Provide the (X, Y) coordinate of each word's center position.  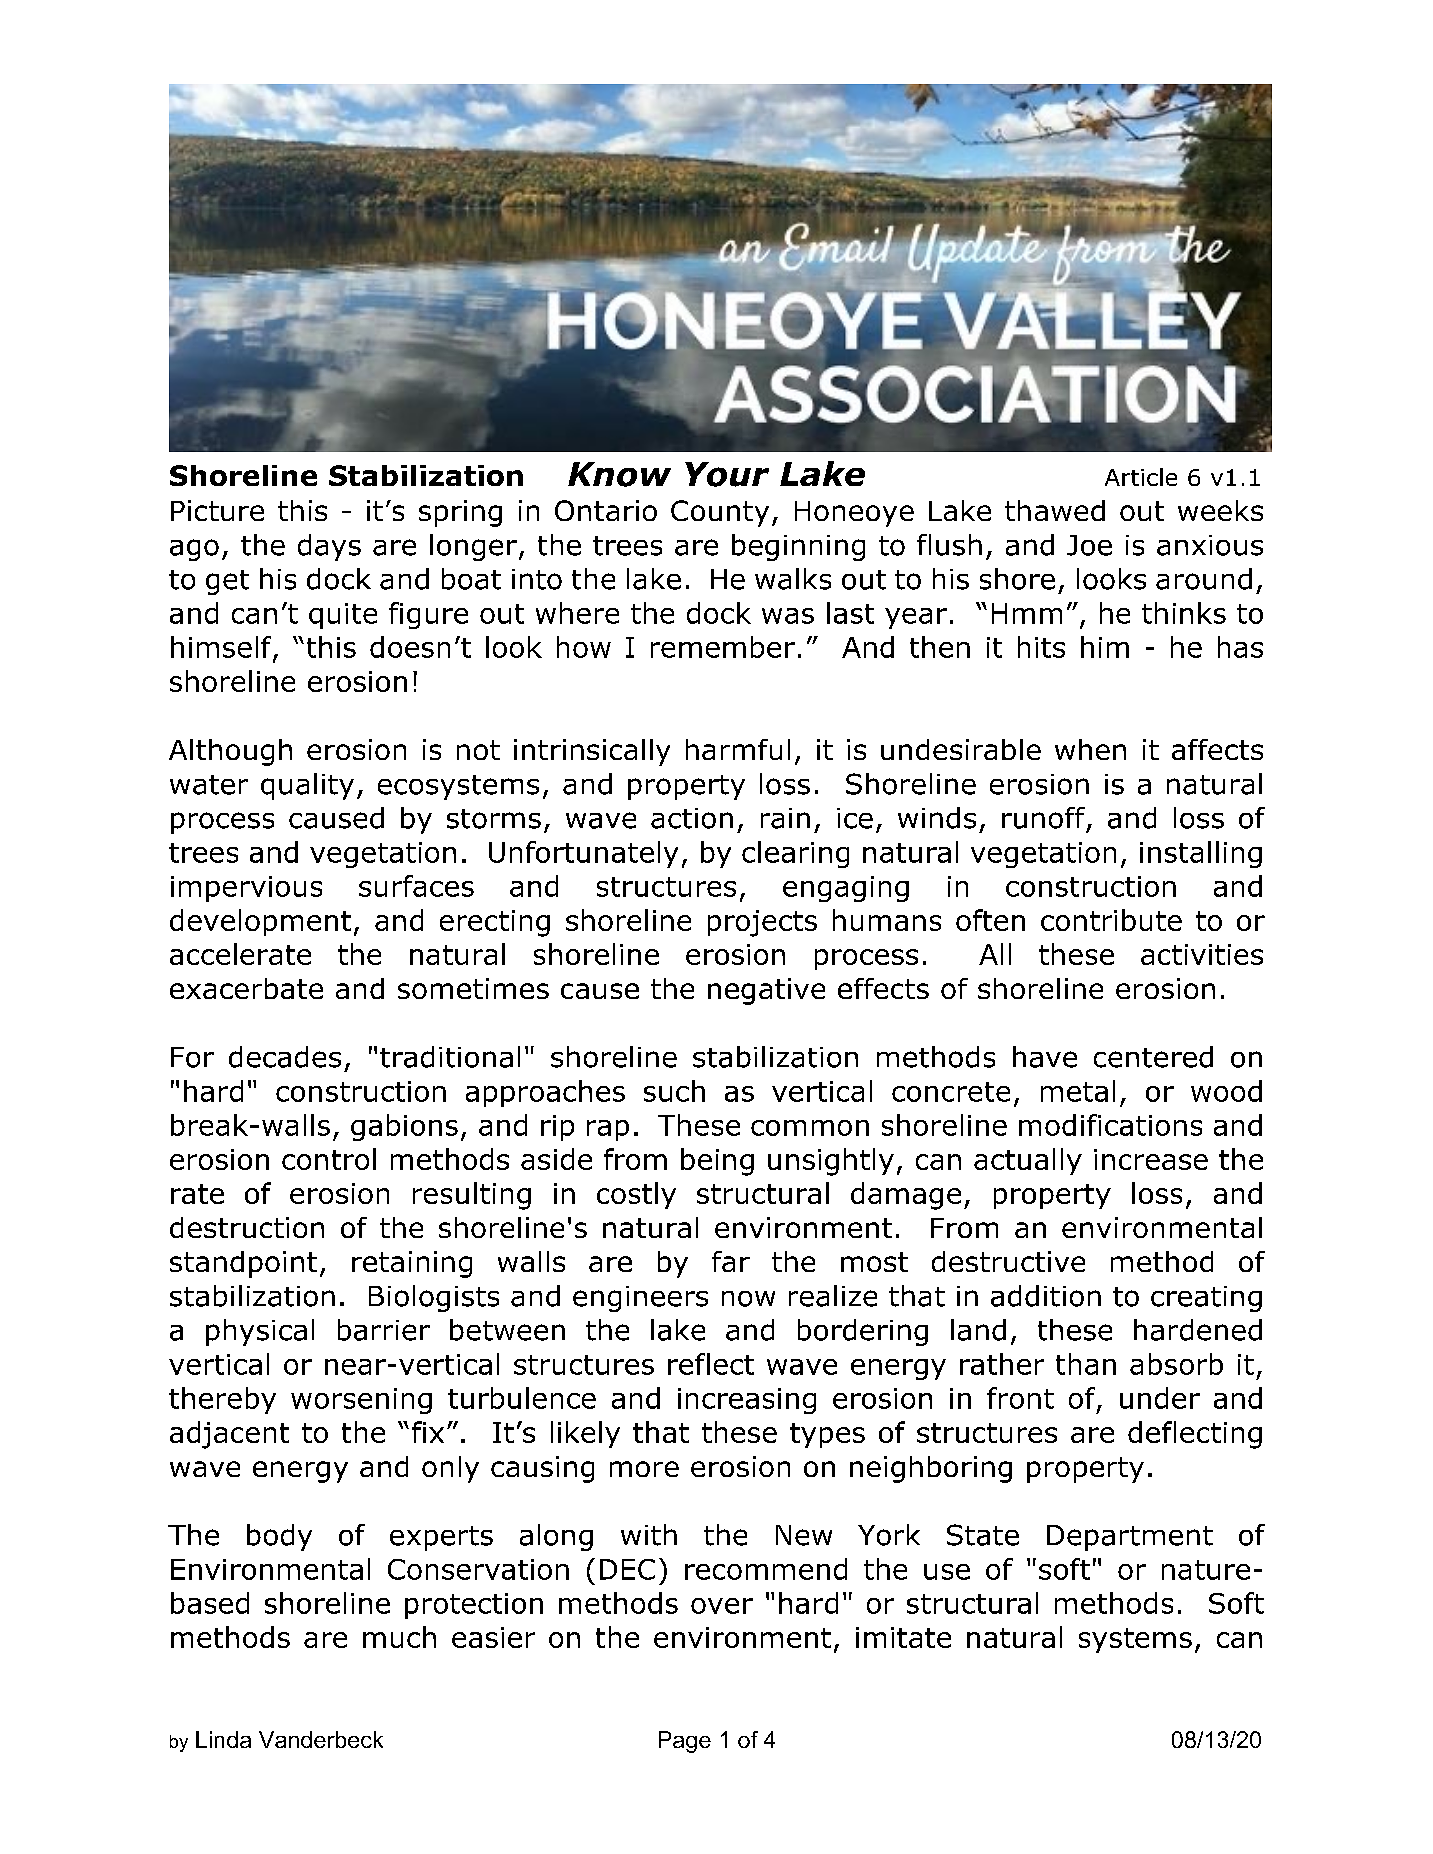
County (720, 513)
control (329, 1159)
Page (685, 1742)
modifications (1110, 1125)
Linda (223, 1739)
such (674, 1091)
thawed (1055, 510)
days (329, 547)
